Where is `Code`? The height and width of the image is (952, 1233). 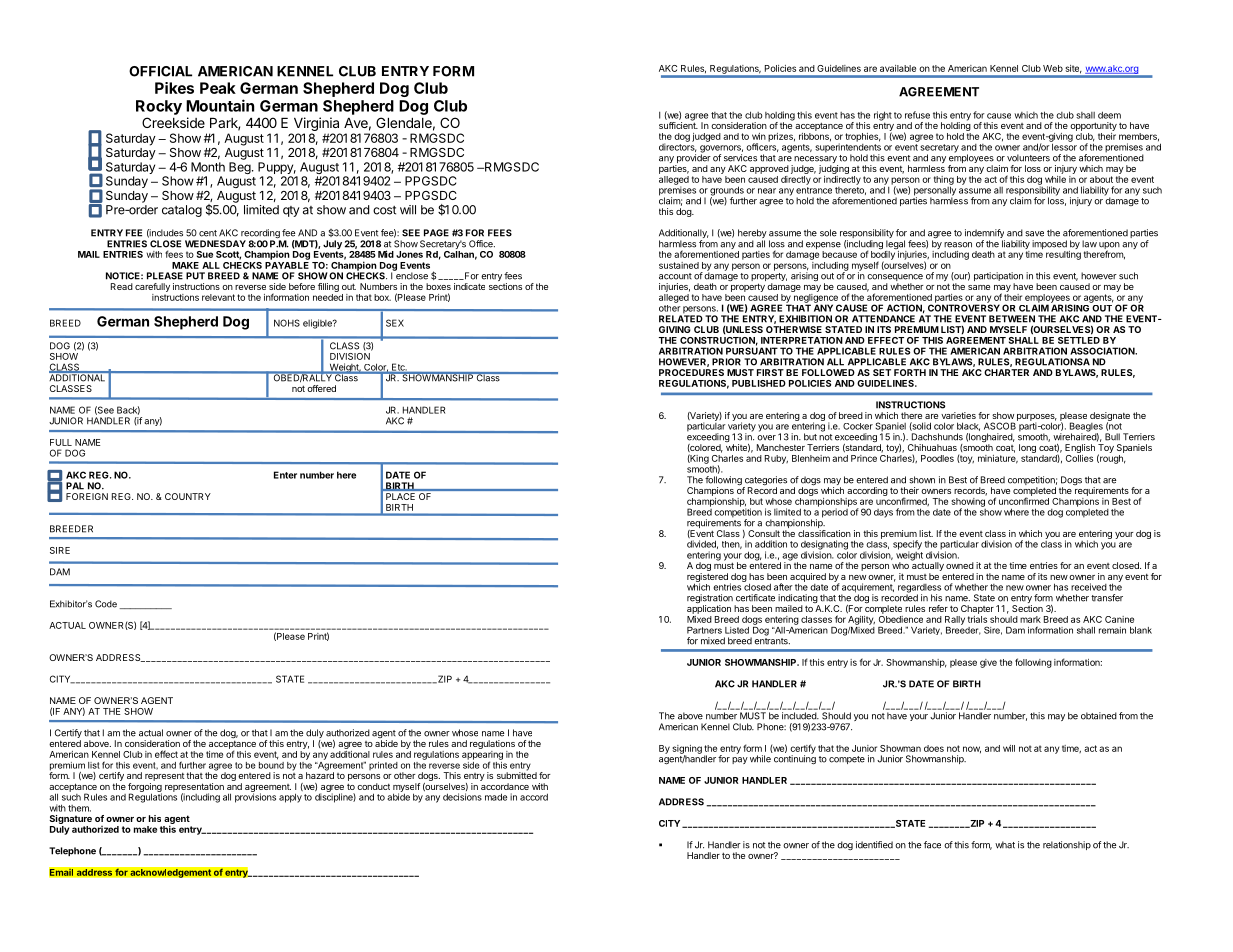
Code is located at coordinates (106, 604).
